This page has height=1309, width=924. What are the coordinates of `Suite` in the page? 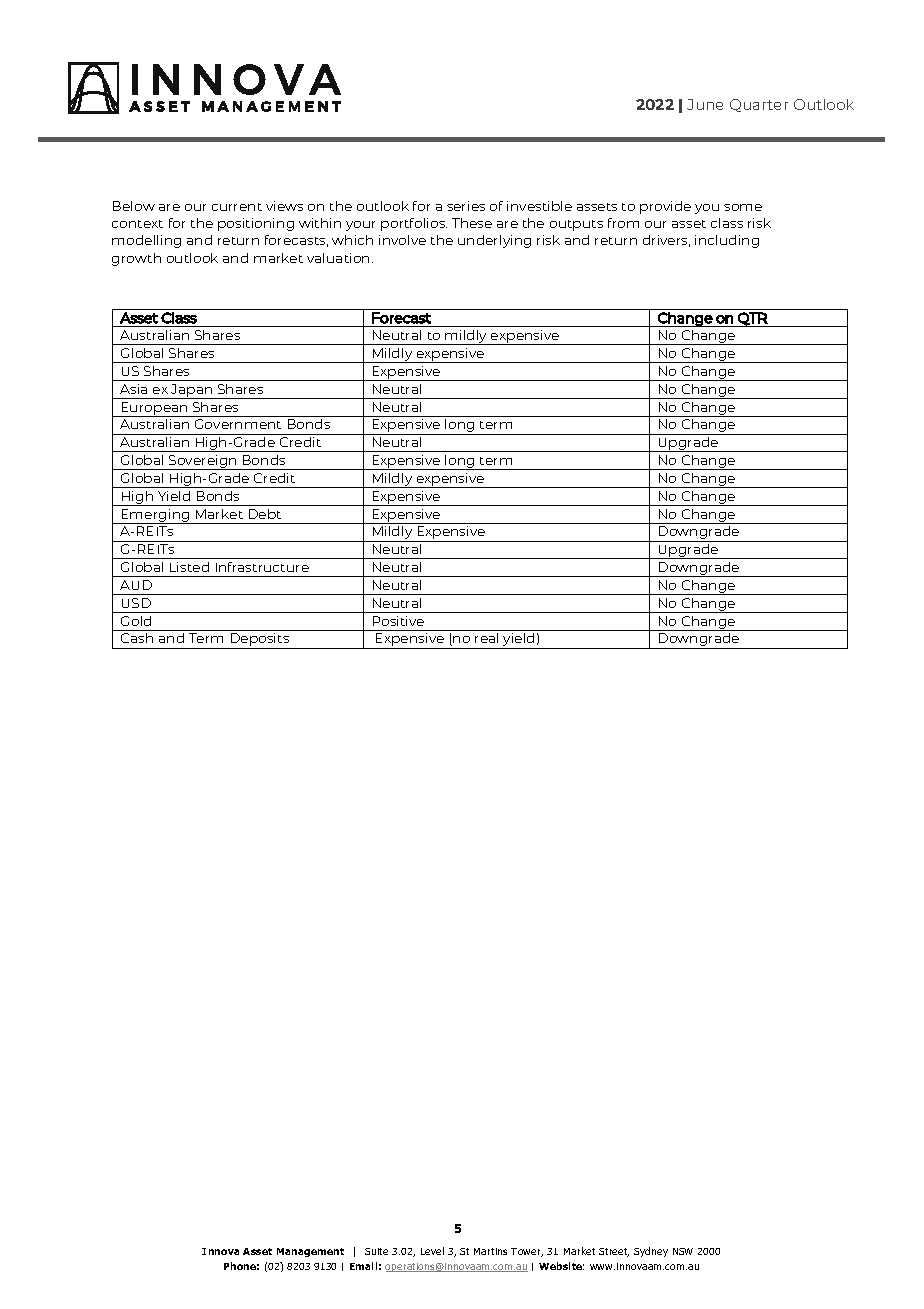 It's located at (376, 1251).
